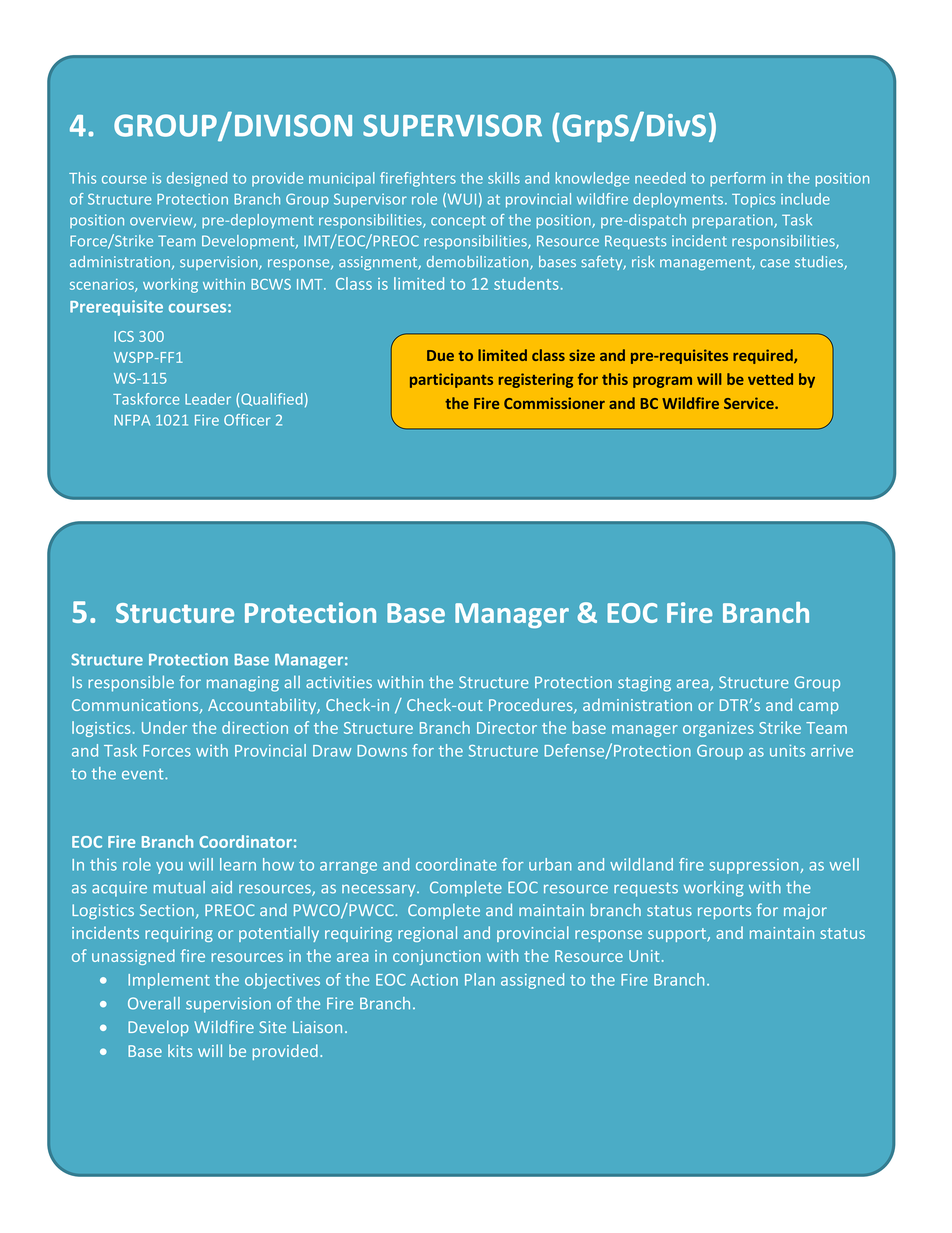 Image resolution: width=952 pixels, height=1233 pixels. Describe the element at coordinates (208, 399) in the screenshot. I see `Leader` at that location.
